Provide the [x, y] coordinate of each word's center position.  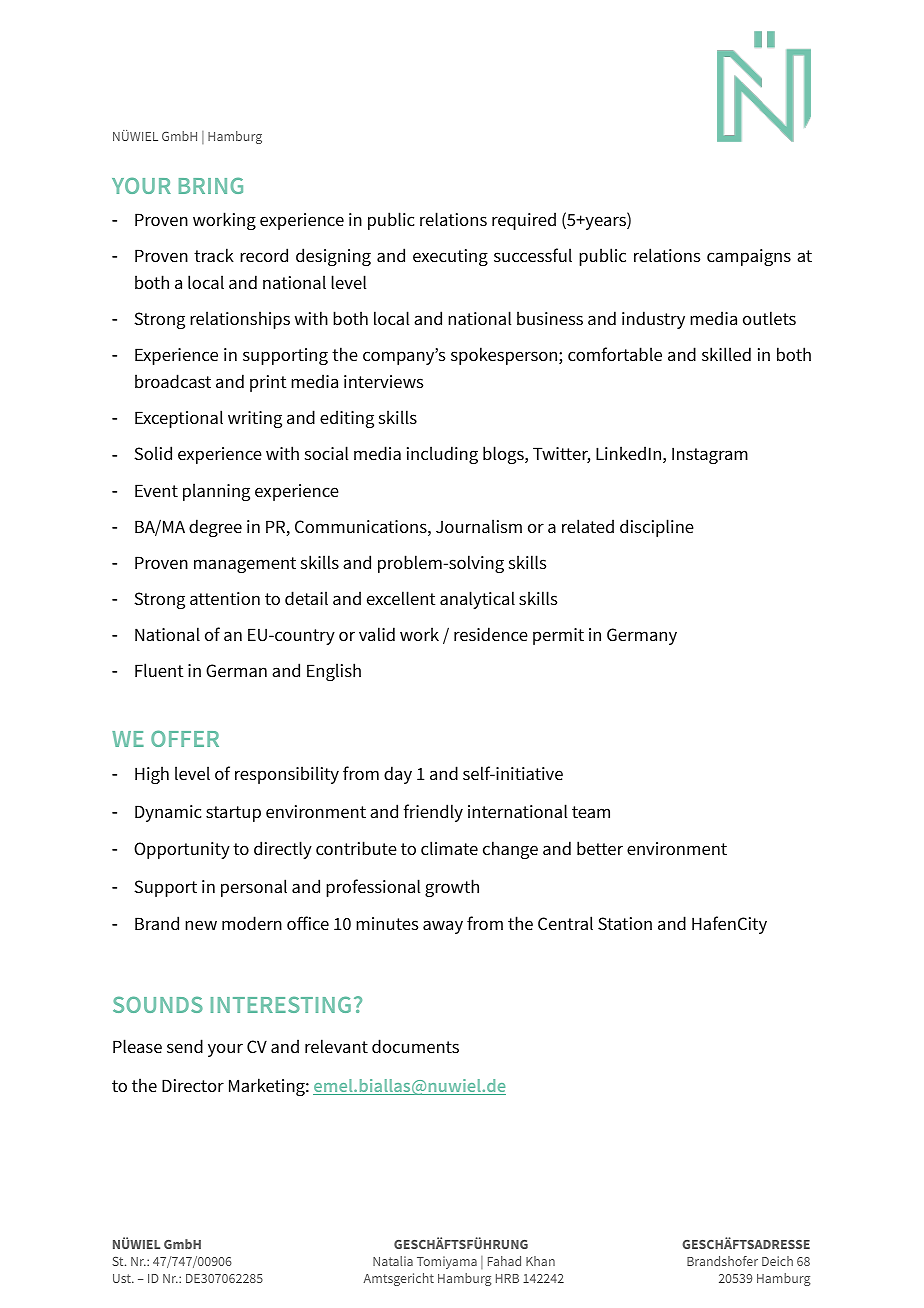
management [245, 565]
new [201, 925]
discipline [657, 528]
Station [625, 924]
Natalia [393, 1261]
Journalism [479, 526]
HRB [507, 1278]
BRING [211, 185]
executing [450, 257]
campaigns [749, 257]
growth [452, 888]
